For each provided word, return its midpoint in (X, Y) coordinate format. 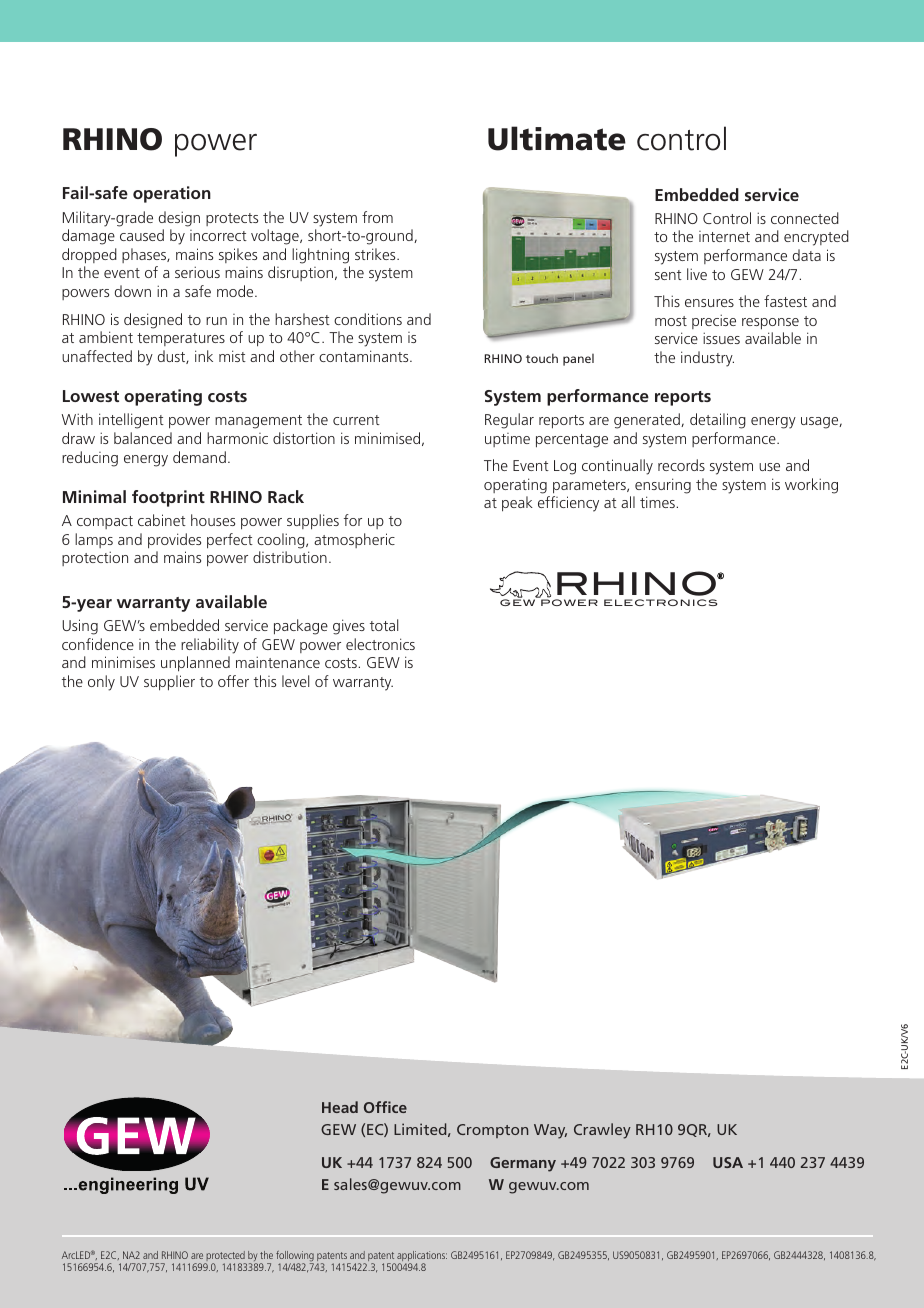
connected (805, 218)
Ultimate (557, 138)
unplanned (195, 664)
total (384, 625)
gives (349, 627)
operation (172, 194)
